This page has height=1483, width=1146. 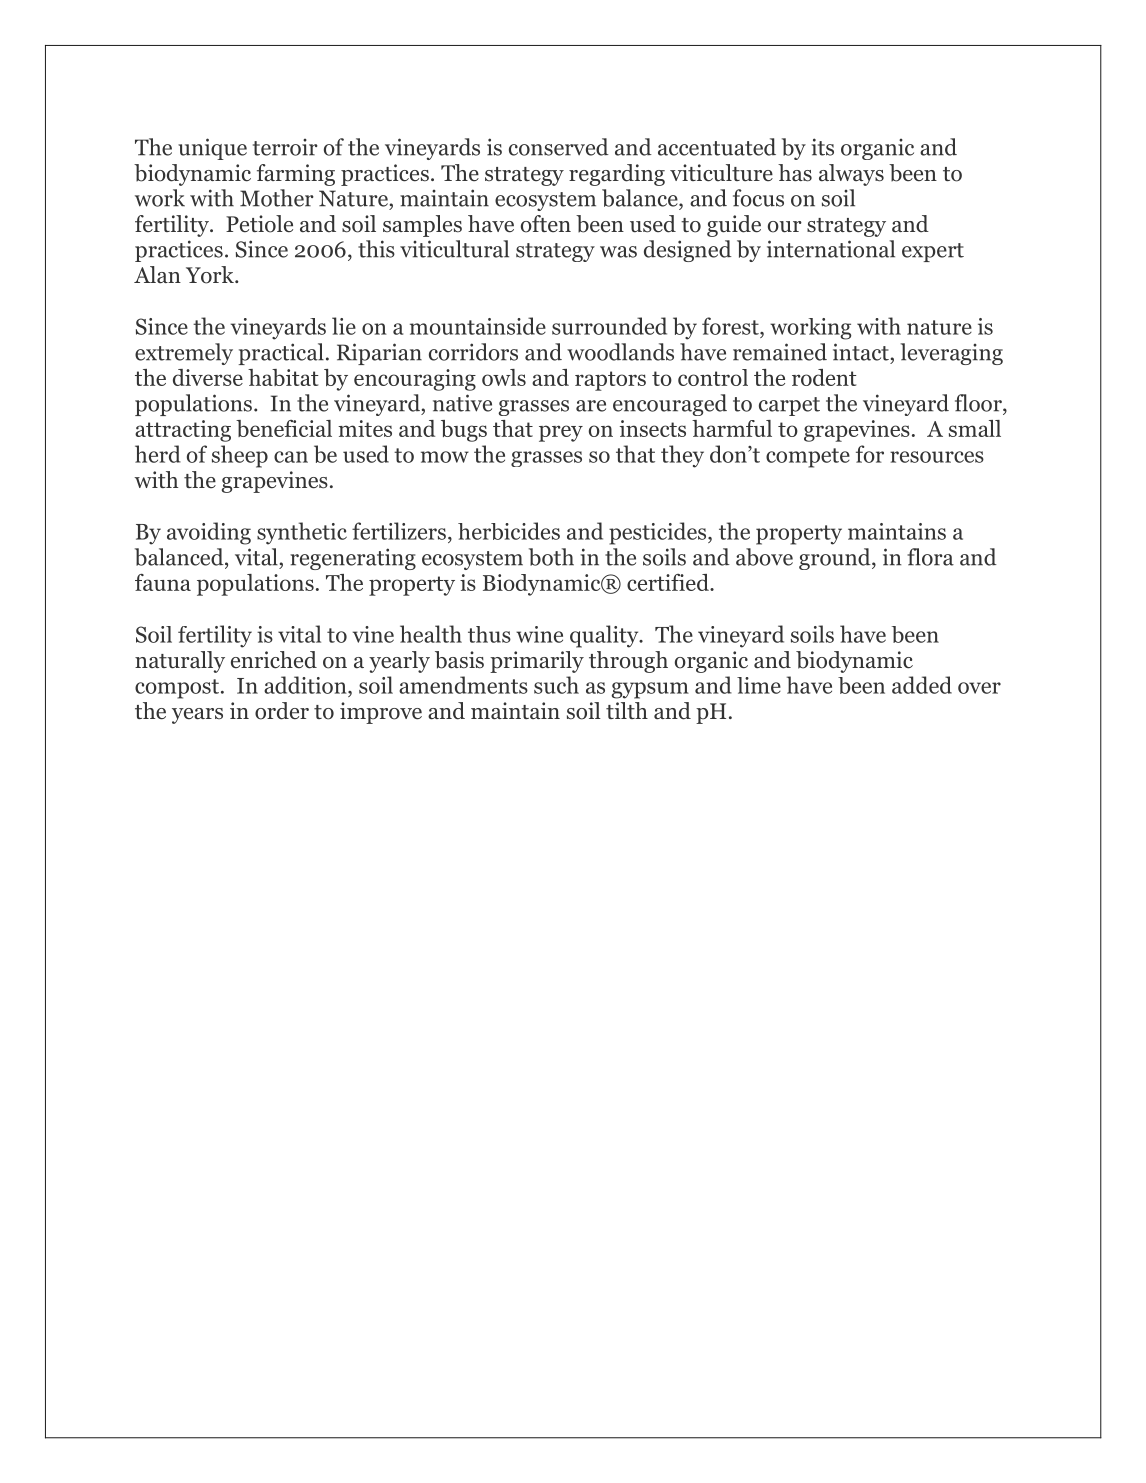 What do you see at coordinates (211, 275) in the page?
I see `York` at bounding box center [211, 275].
